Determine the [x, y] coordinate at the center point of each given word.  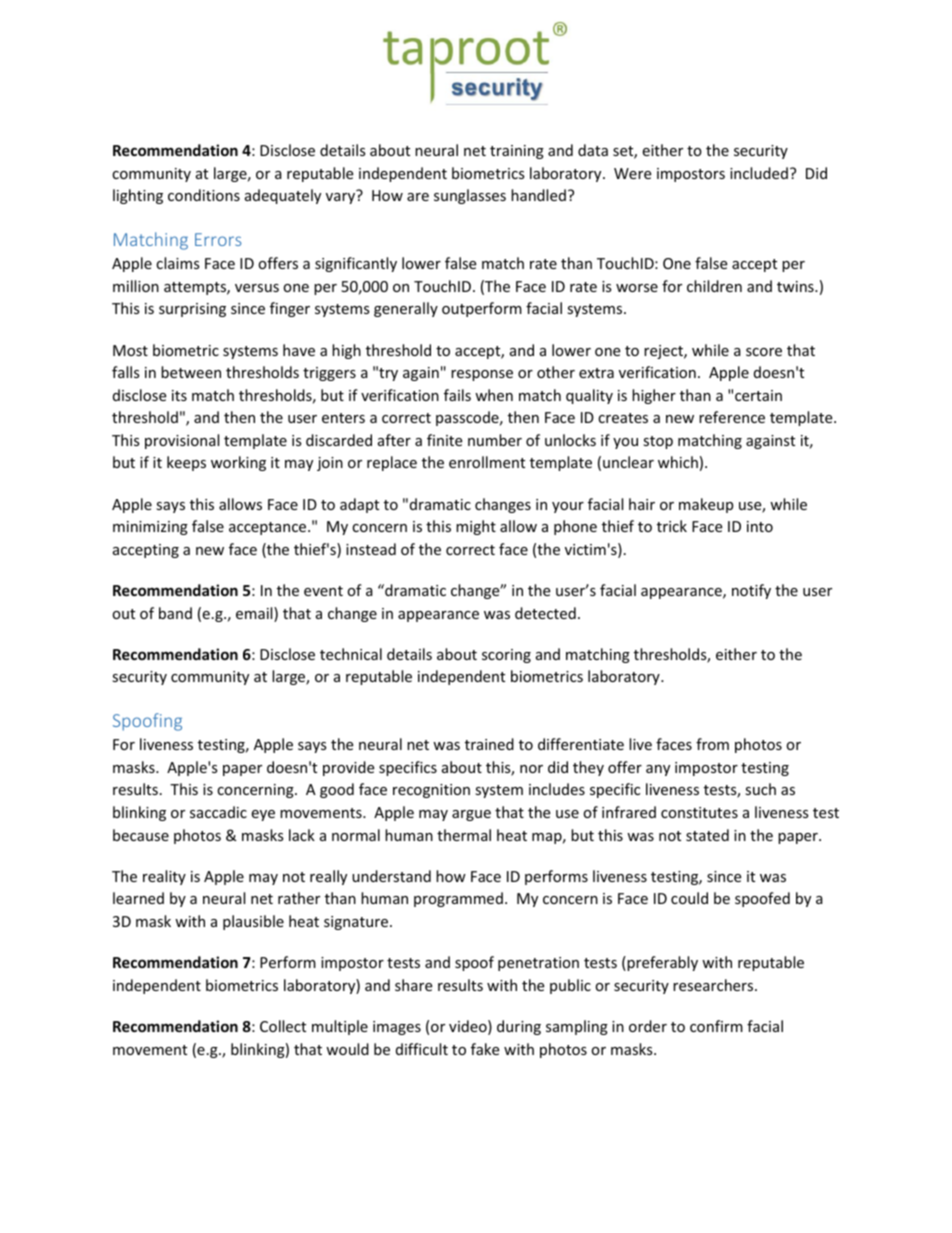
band [175, 613]
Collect [283, 1026]
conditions [204, 195]
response [482, 375]
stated [707, 835]
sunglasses [470, 196]
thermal [464, 835]
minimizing [150, 528]
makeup [706, 505]
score [764, 352]
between [191, 372]
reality [164, 877]
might [476, 527]
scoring [506, 656]
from [712, 744]
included [759, 173]
